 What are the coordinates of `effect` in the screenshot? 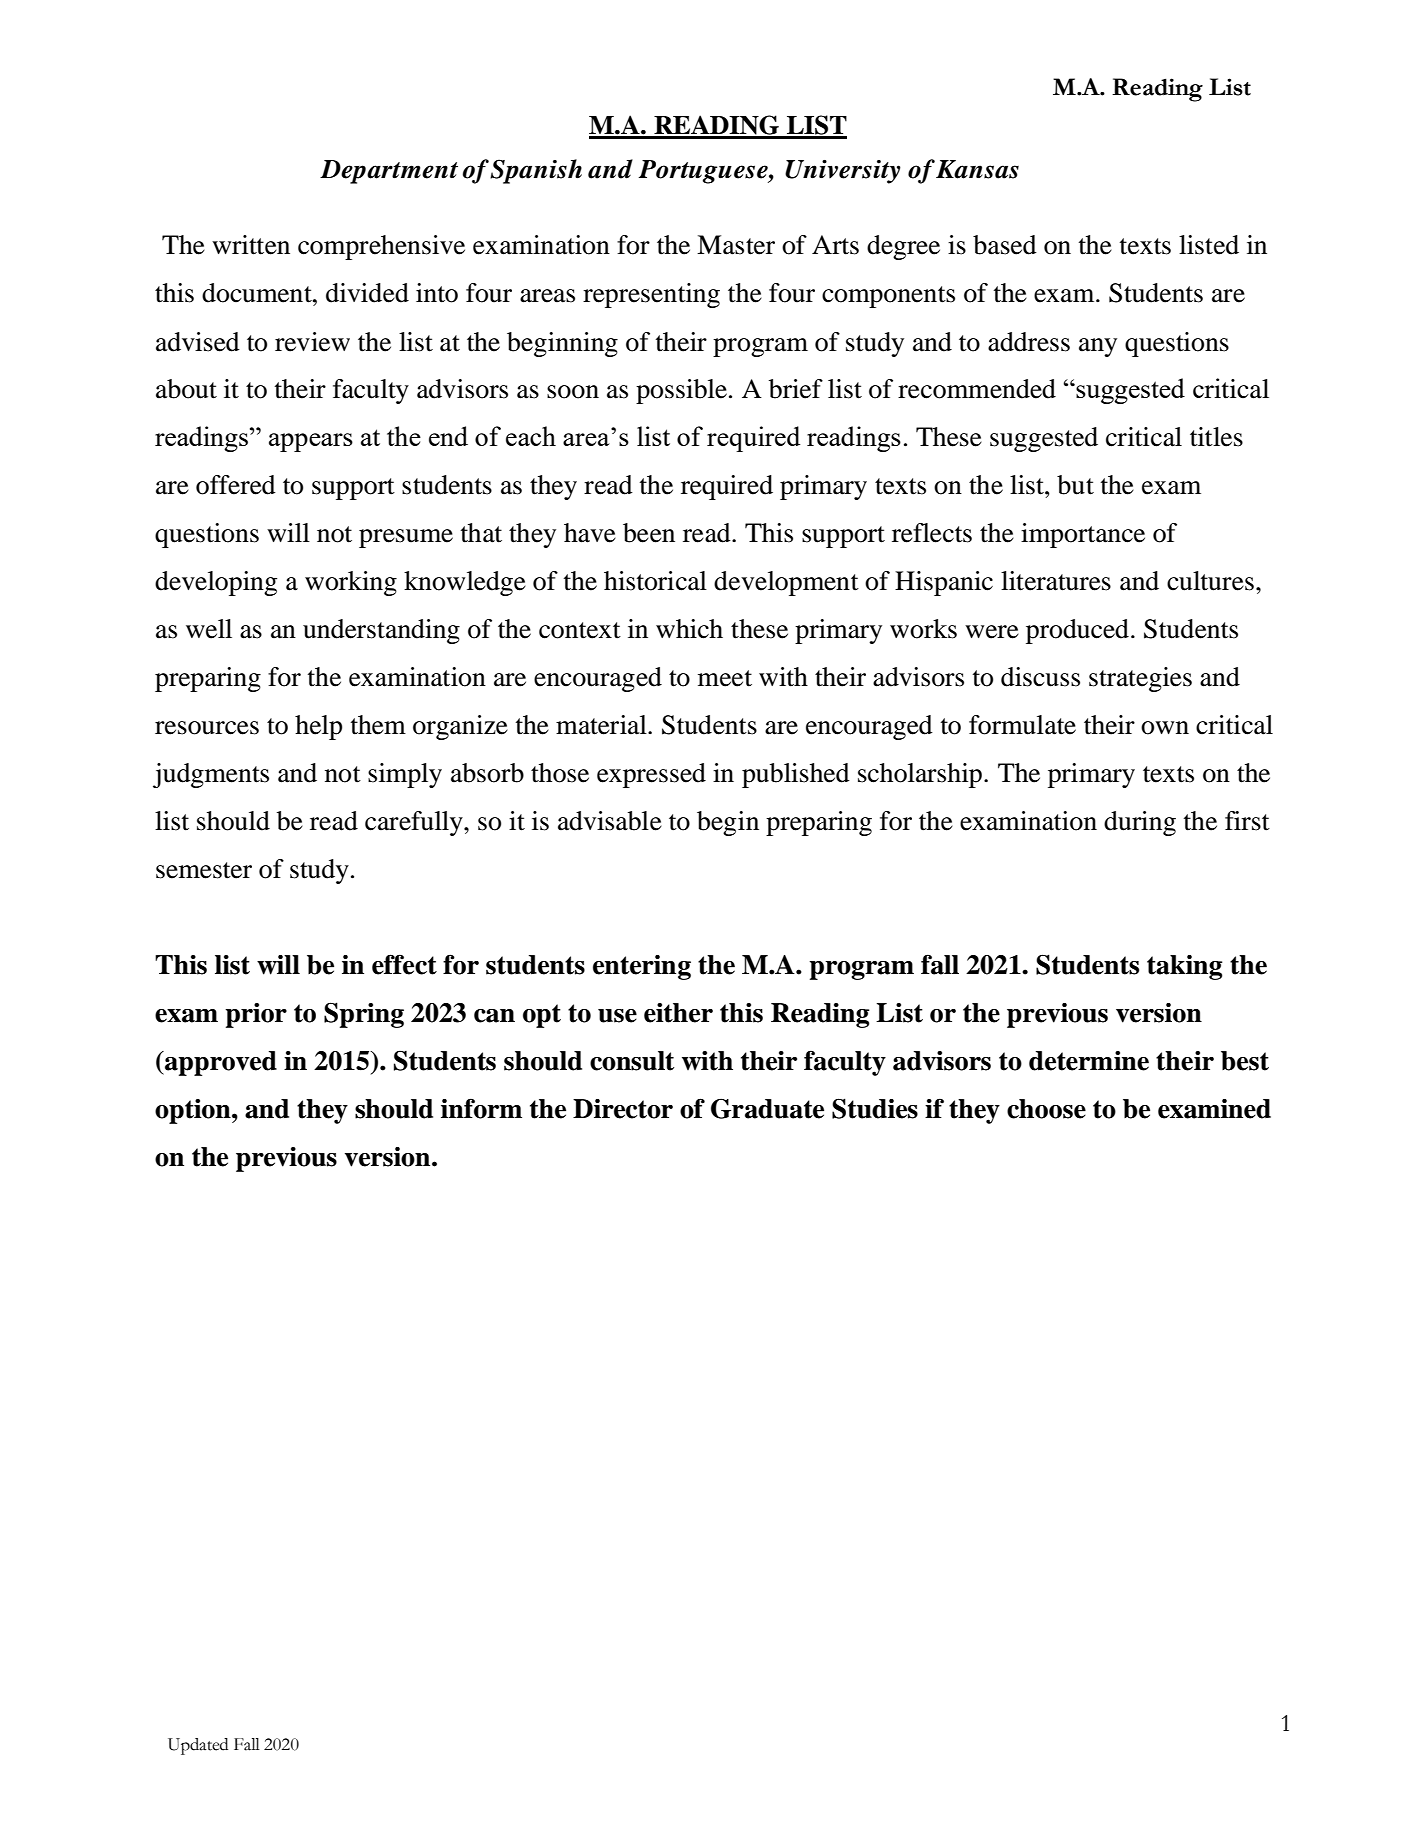 It's located at (404, 964).
